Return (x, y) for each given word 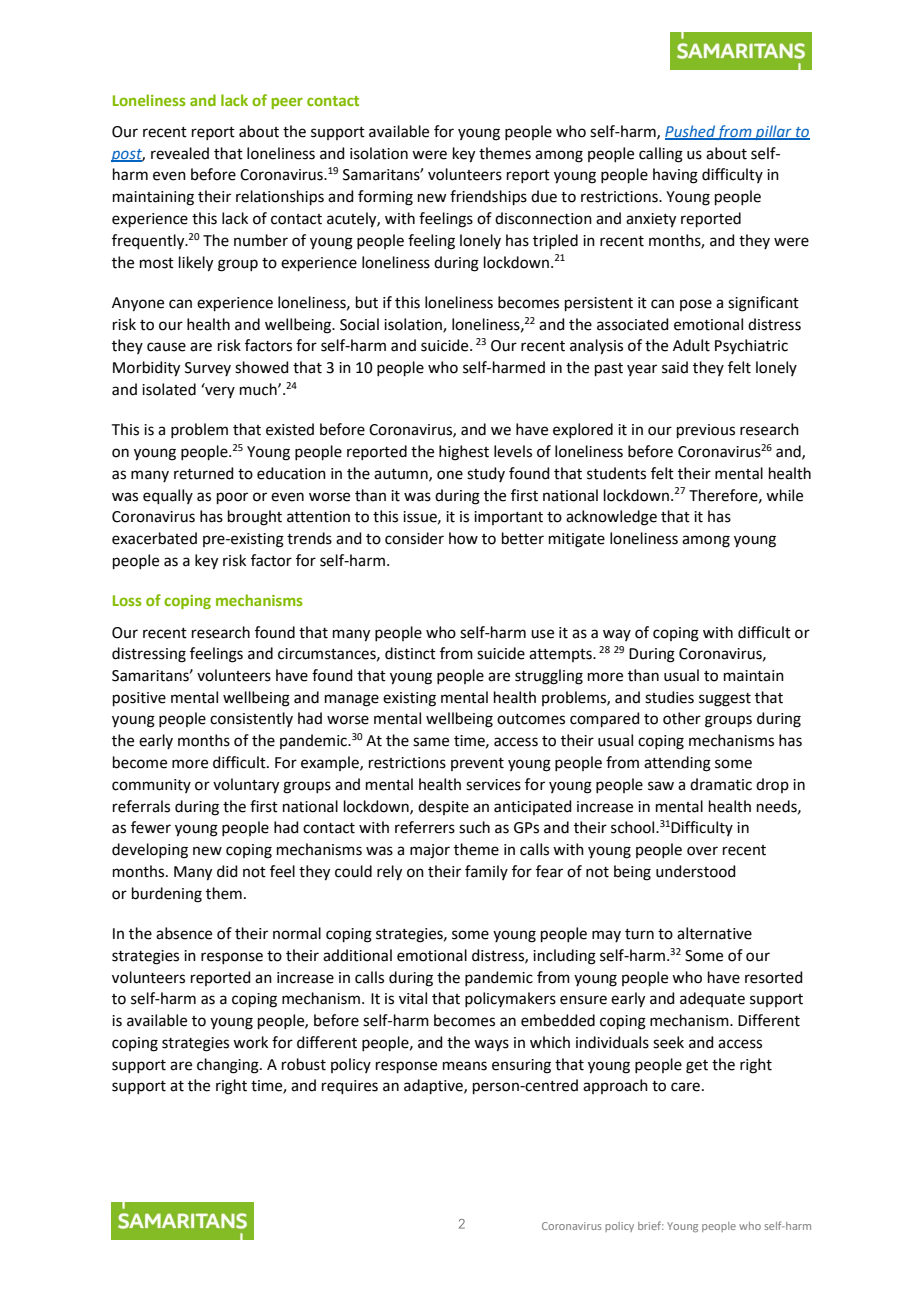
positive (139, 699)
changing (229, 1066)
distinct (410, 653)
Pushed (691, 132)
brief (651, 1225)
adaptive (434, 1086)
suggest (725, 700)
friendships (488, 197)
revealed (180, 153)
